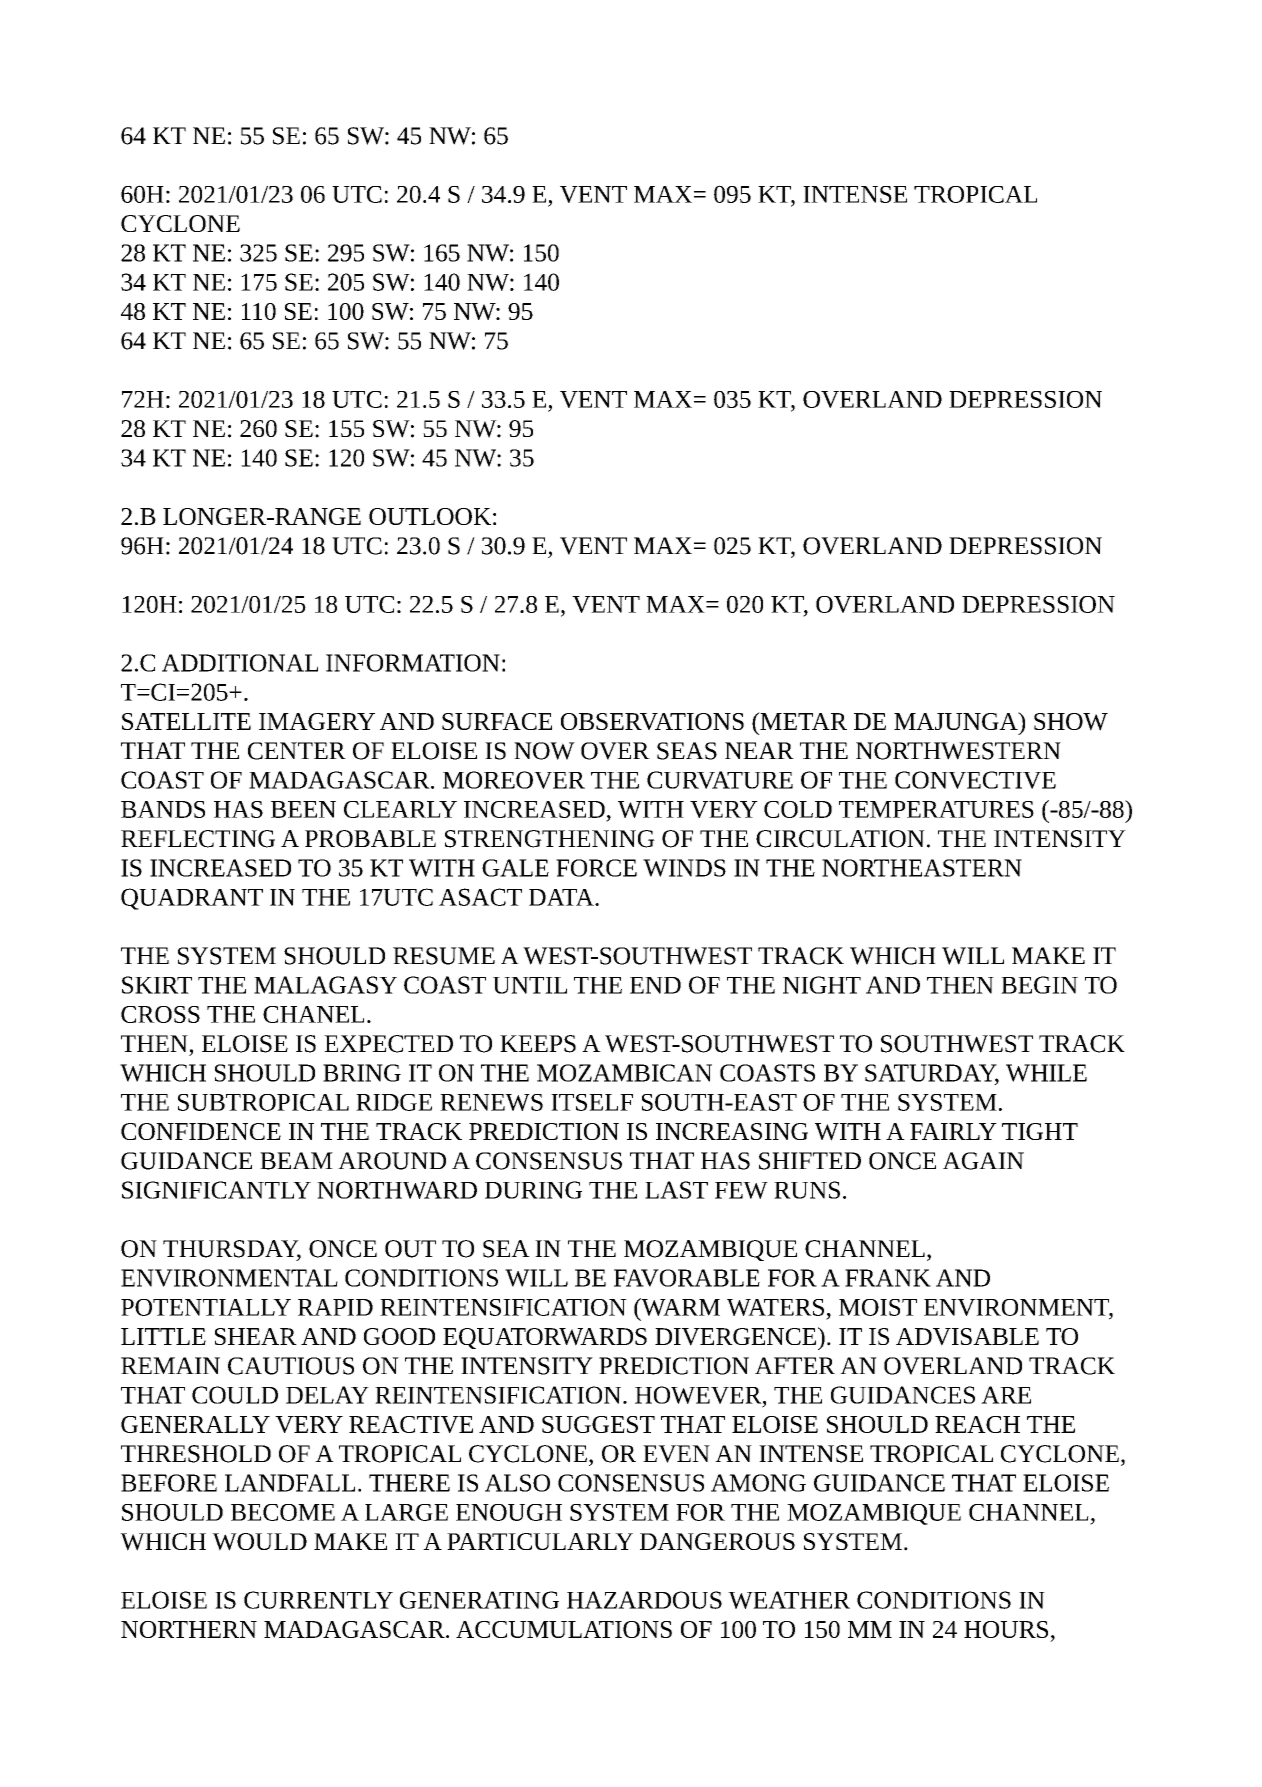 This document has height=1787, width=1262. What do you see at coordinates (596, 868) in the document?
I see `FORCE` at bounding box center [596, 868].
